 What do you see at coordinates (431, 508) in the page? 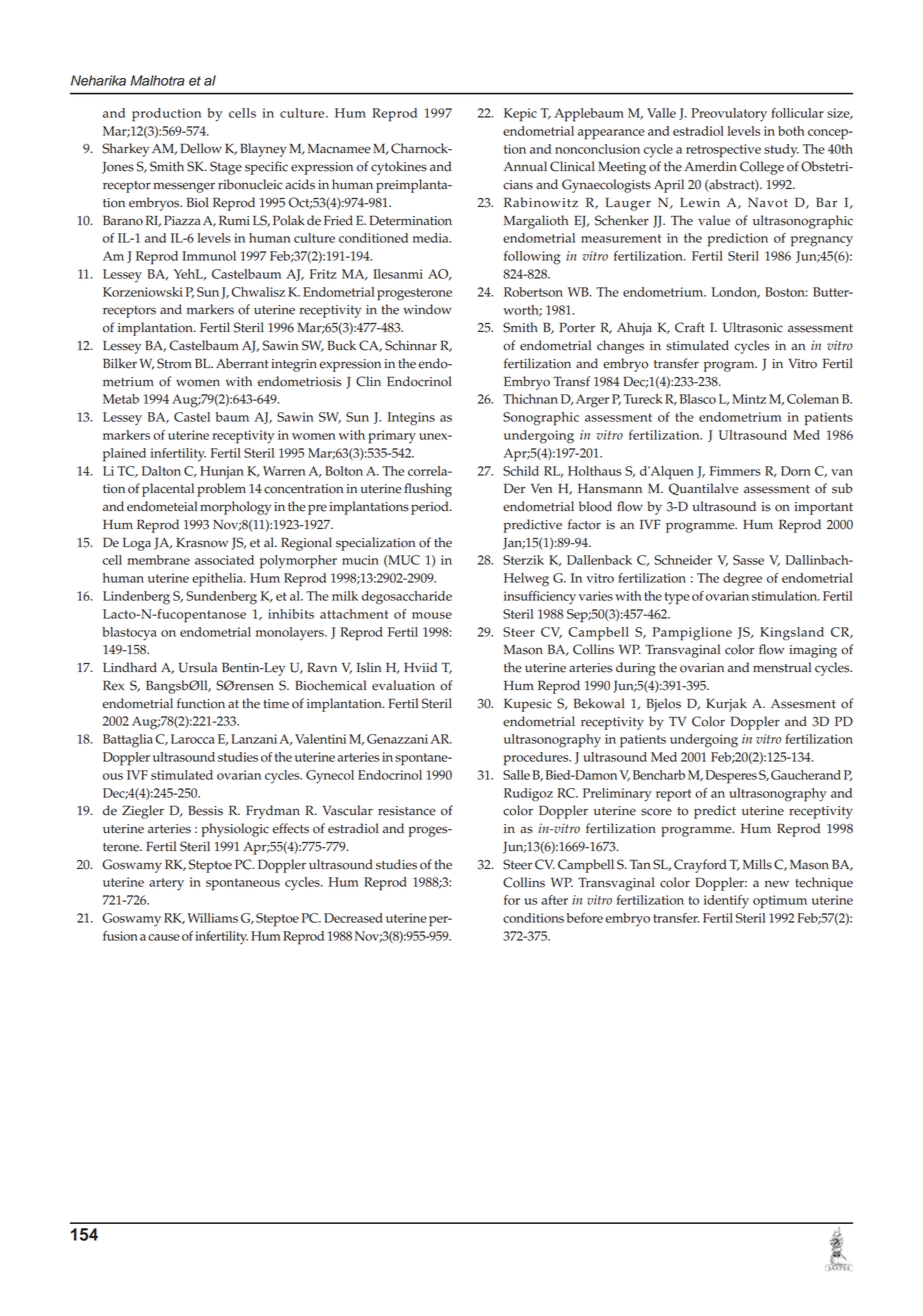
I see `period` at bounding box center [431, 508].
